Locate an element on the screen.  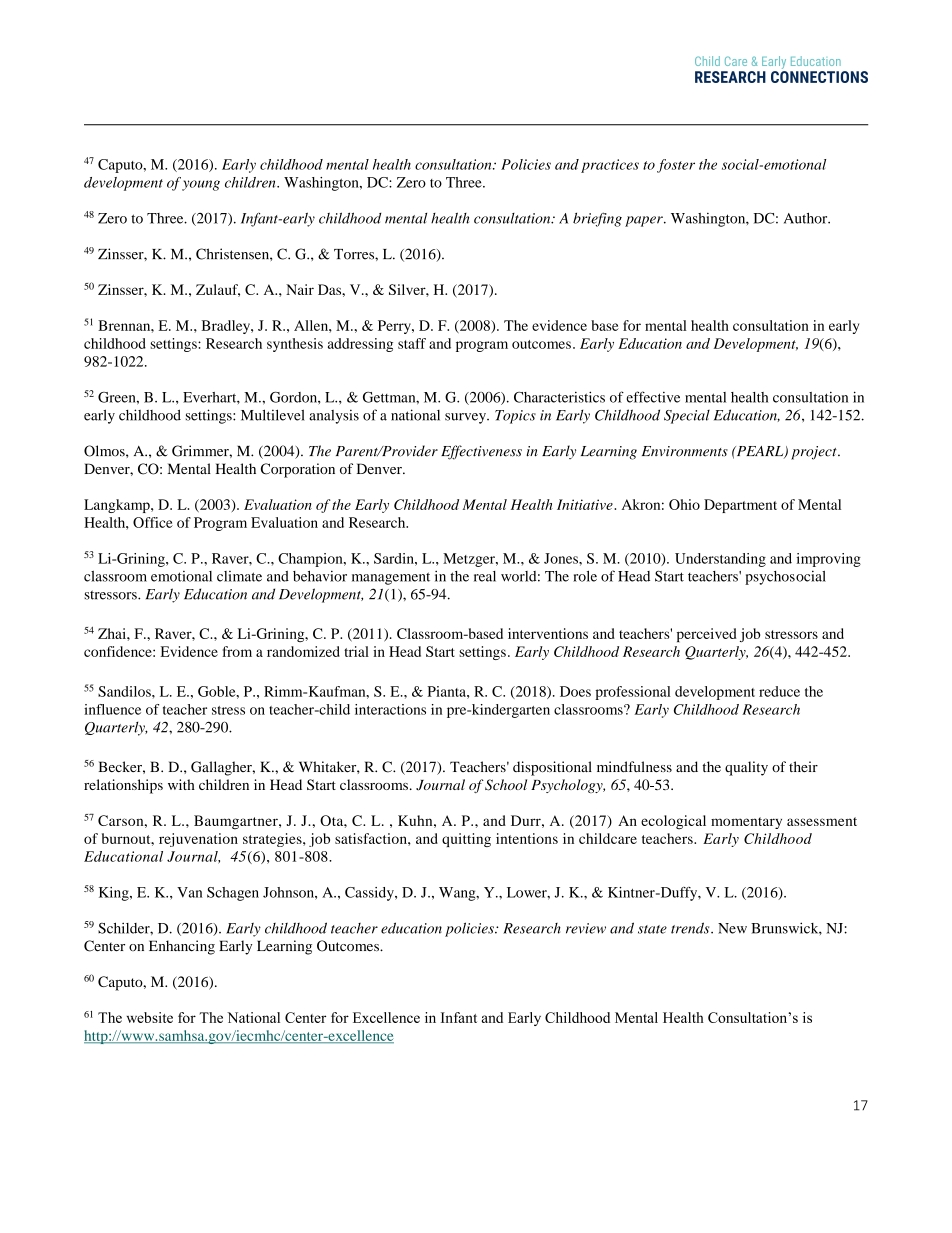
review is located at coordinates (586, 928).
